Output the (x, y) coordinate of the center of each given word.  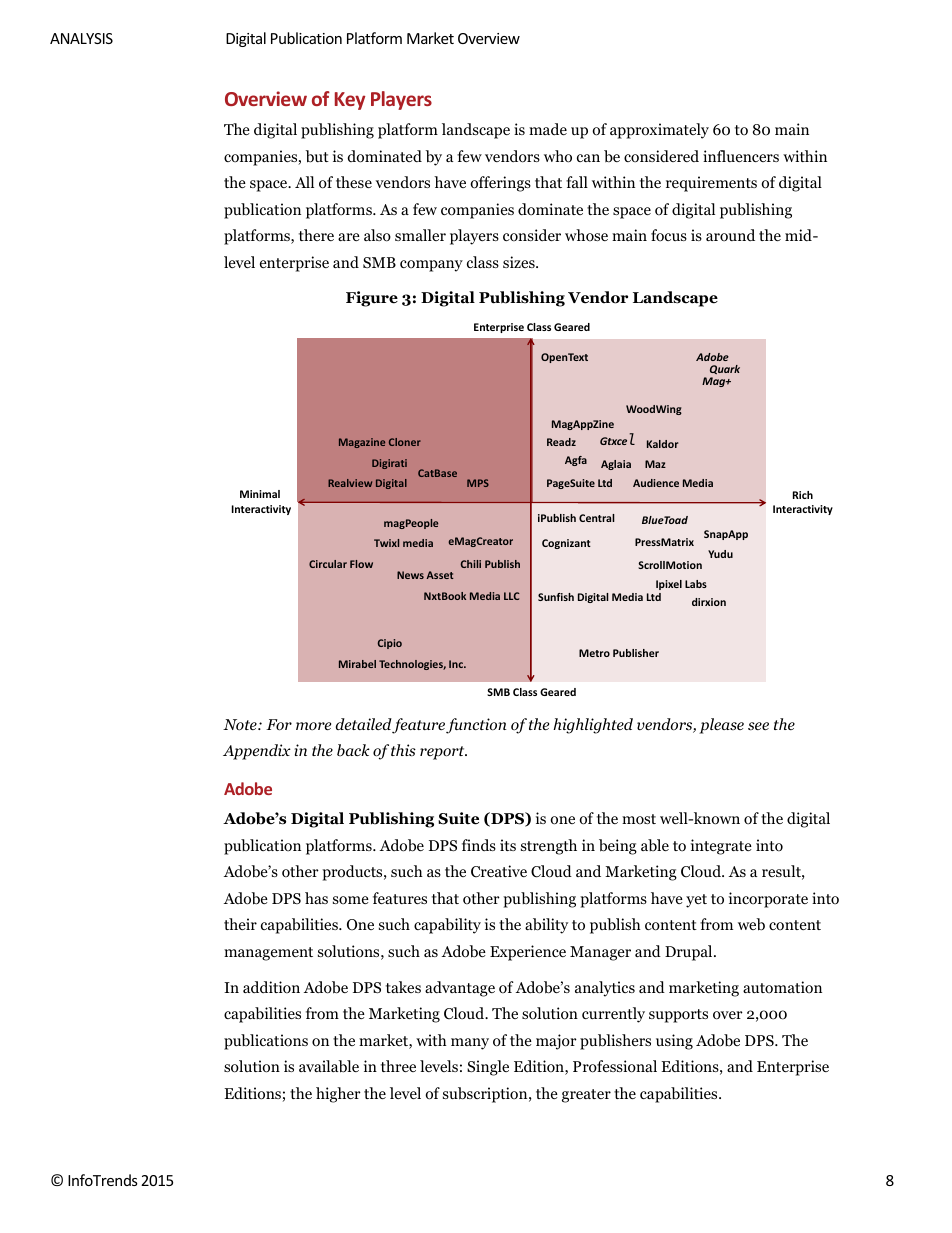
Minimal (260, 494)
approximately (659, 131)
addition (271, 987)
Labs (696, 584)
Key (350, 101)
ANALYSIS (81, 38)
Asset (440, 575)
